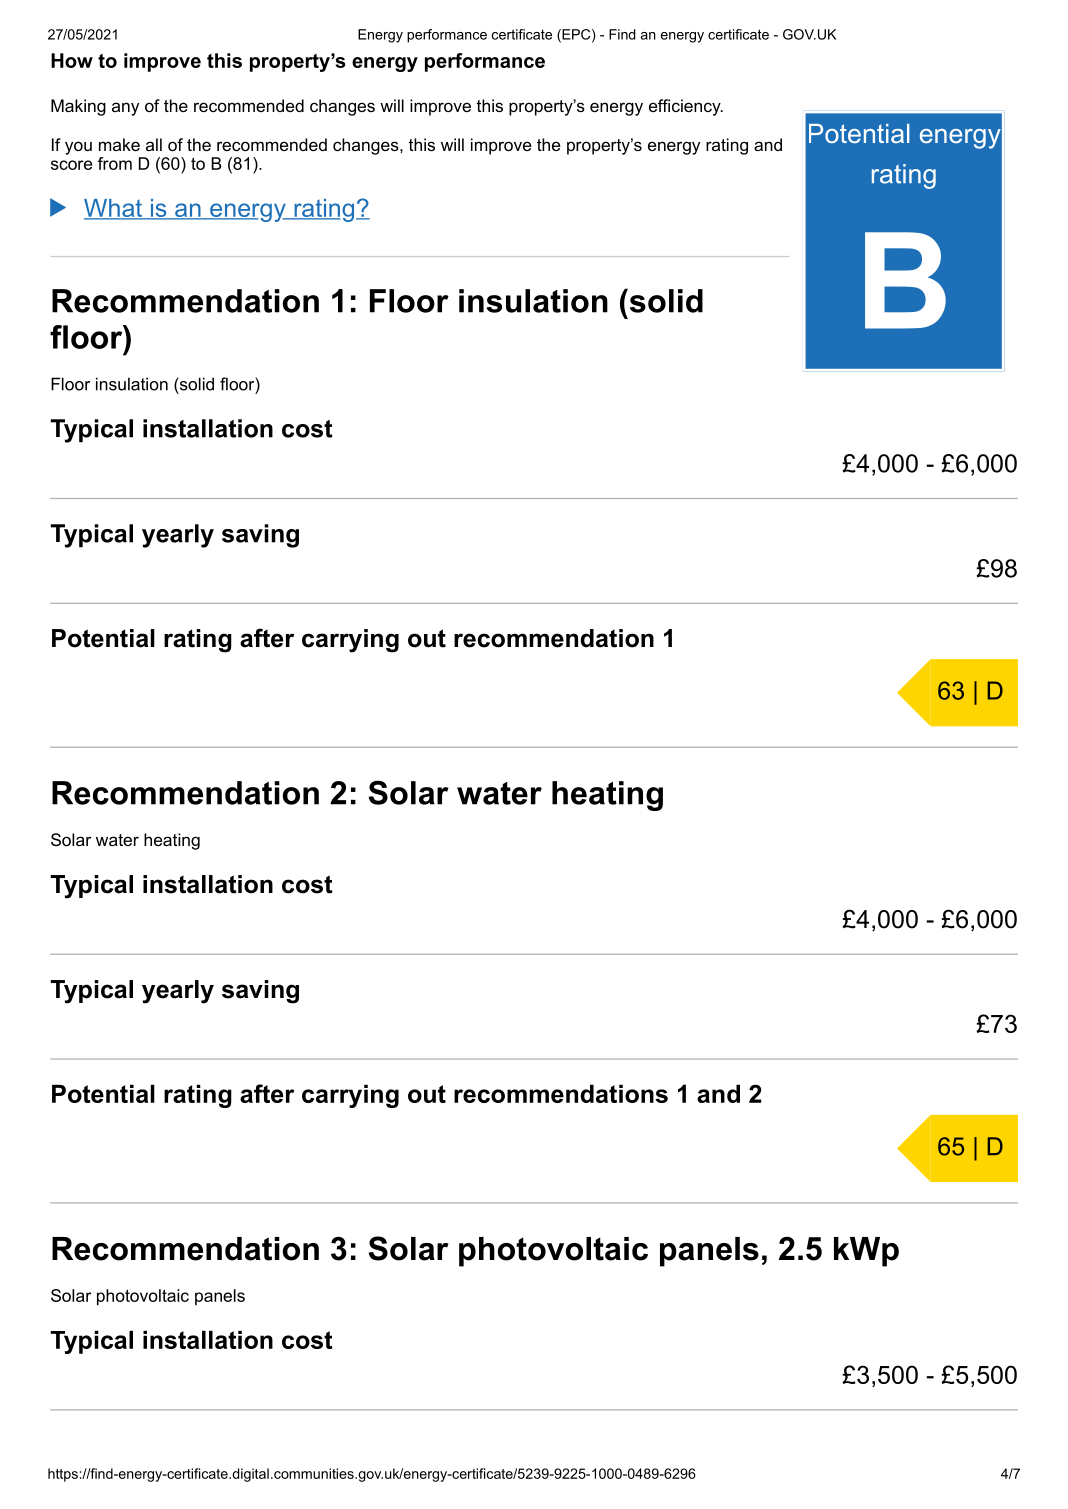 This screenshot has height=1509, width=1068. What do you see at coordinates (119, 144) in the screenshot?
I see `make` at bounding box center [119, 144].
